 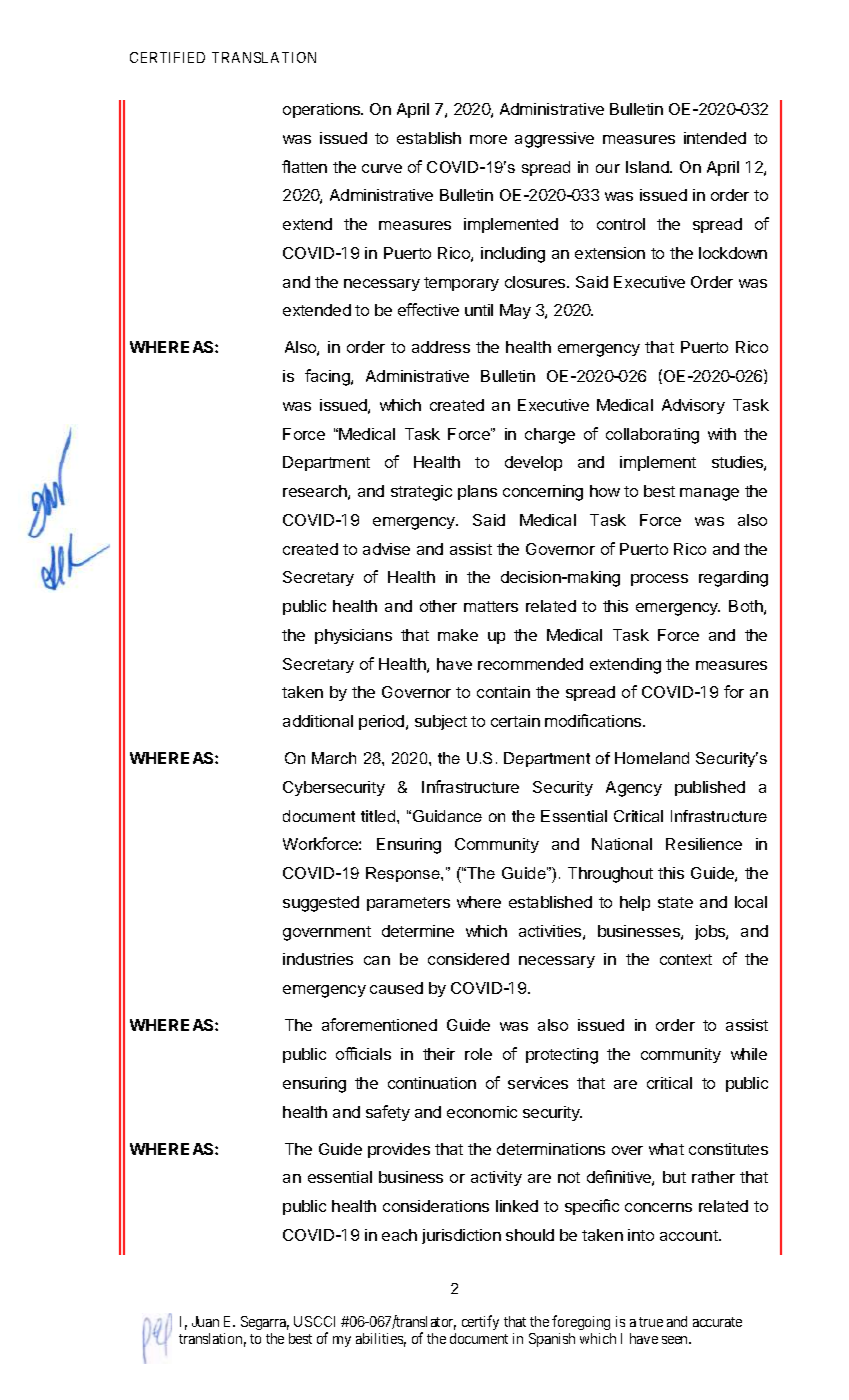 I want to click on Juan, so click(x=205, y=1321).
